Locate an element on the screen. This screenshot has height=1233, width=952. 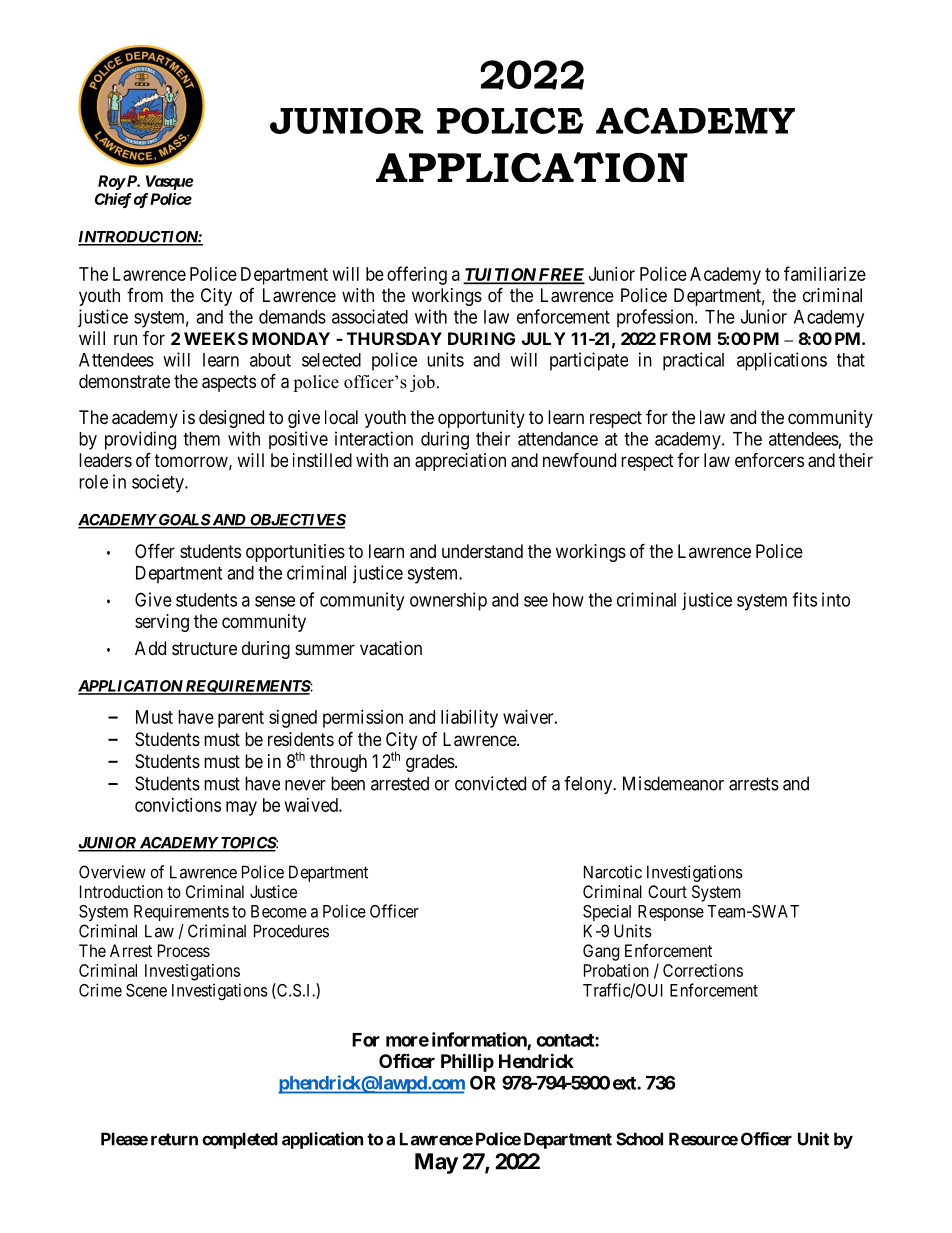
TUITION is located at coordinates (501, 275).
